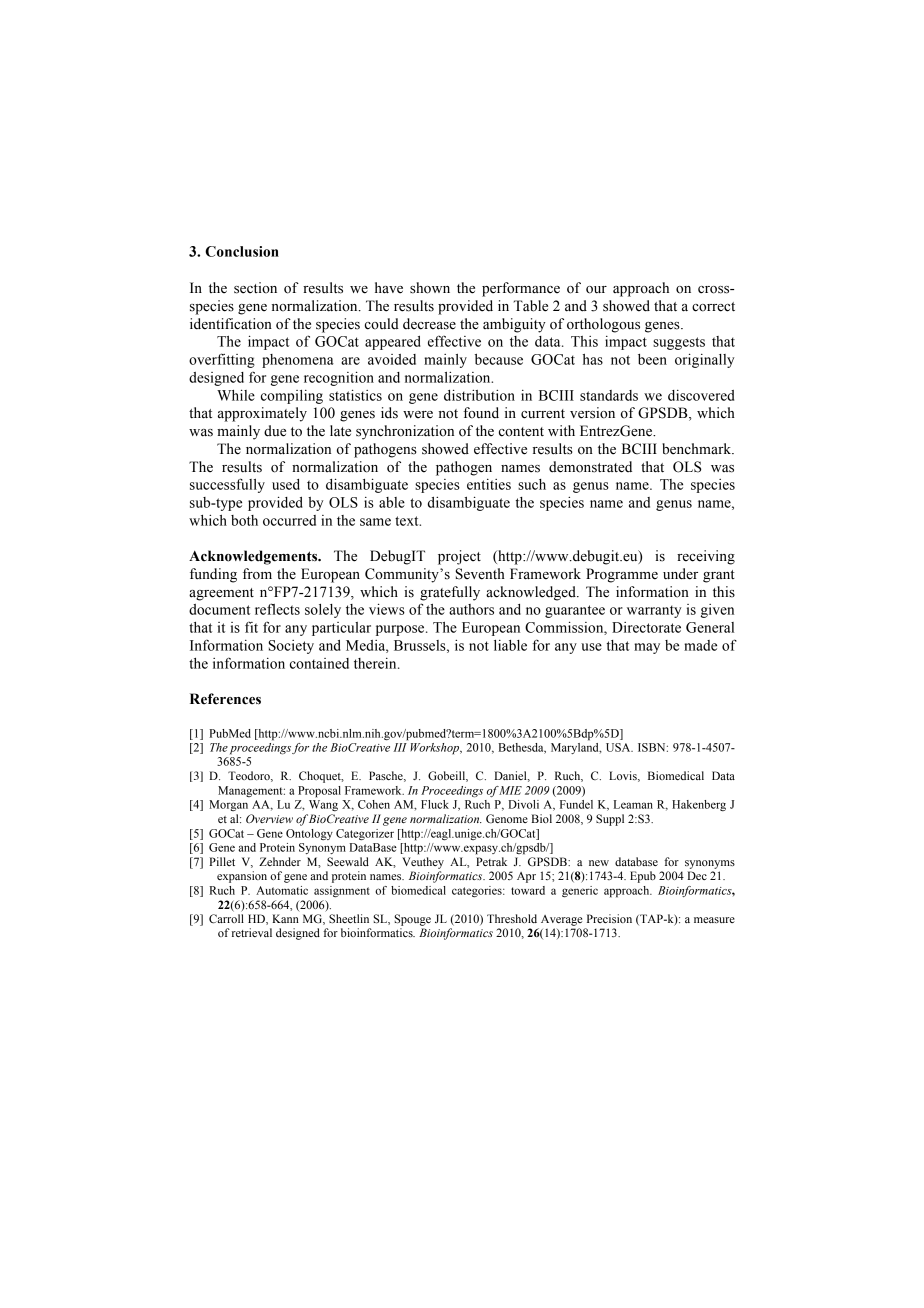 The width and height of the screenshot is (924, 1308). Describe the element at coordinates (450, 593) in the screenshot. I see `gratefully` at that location.
